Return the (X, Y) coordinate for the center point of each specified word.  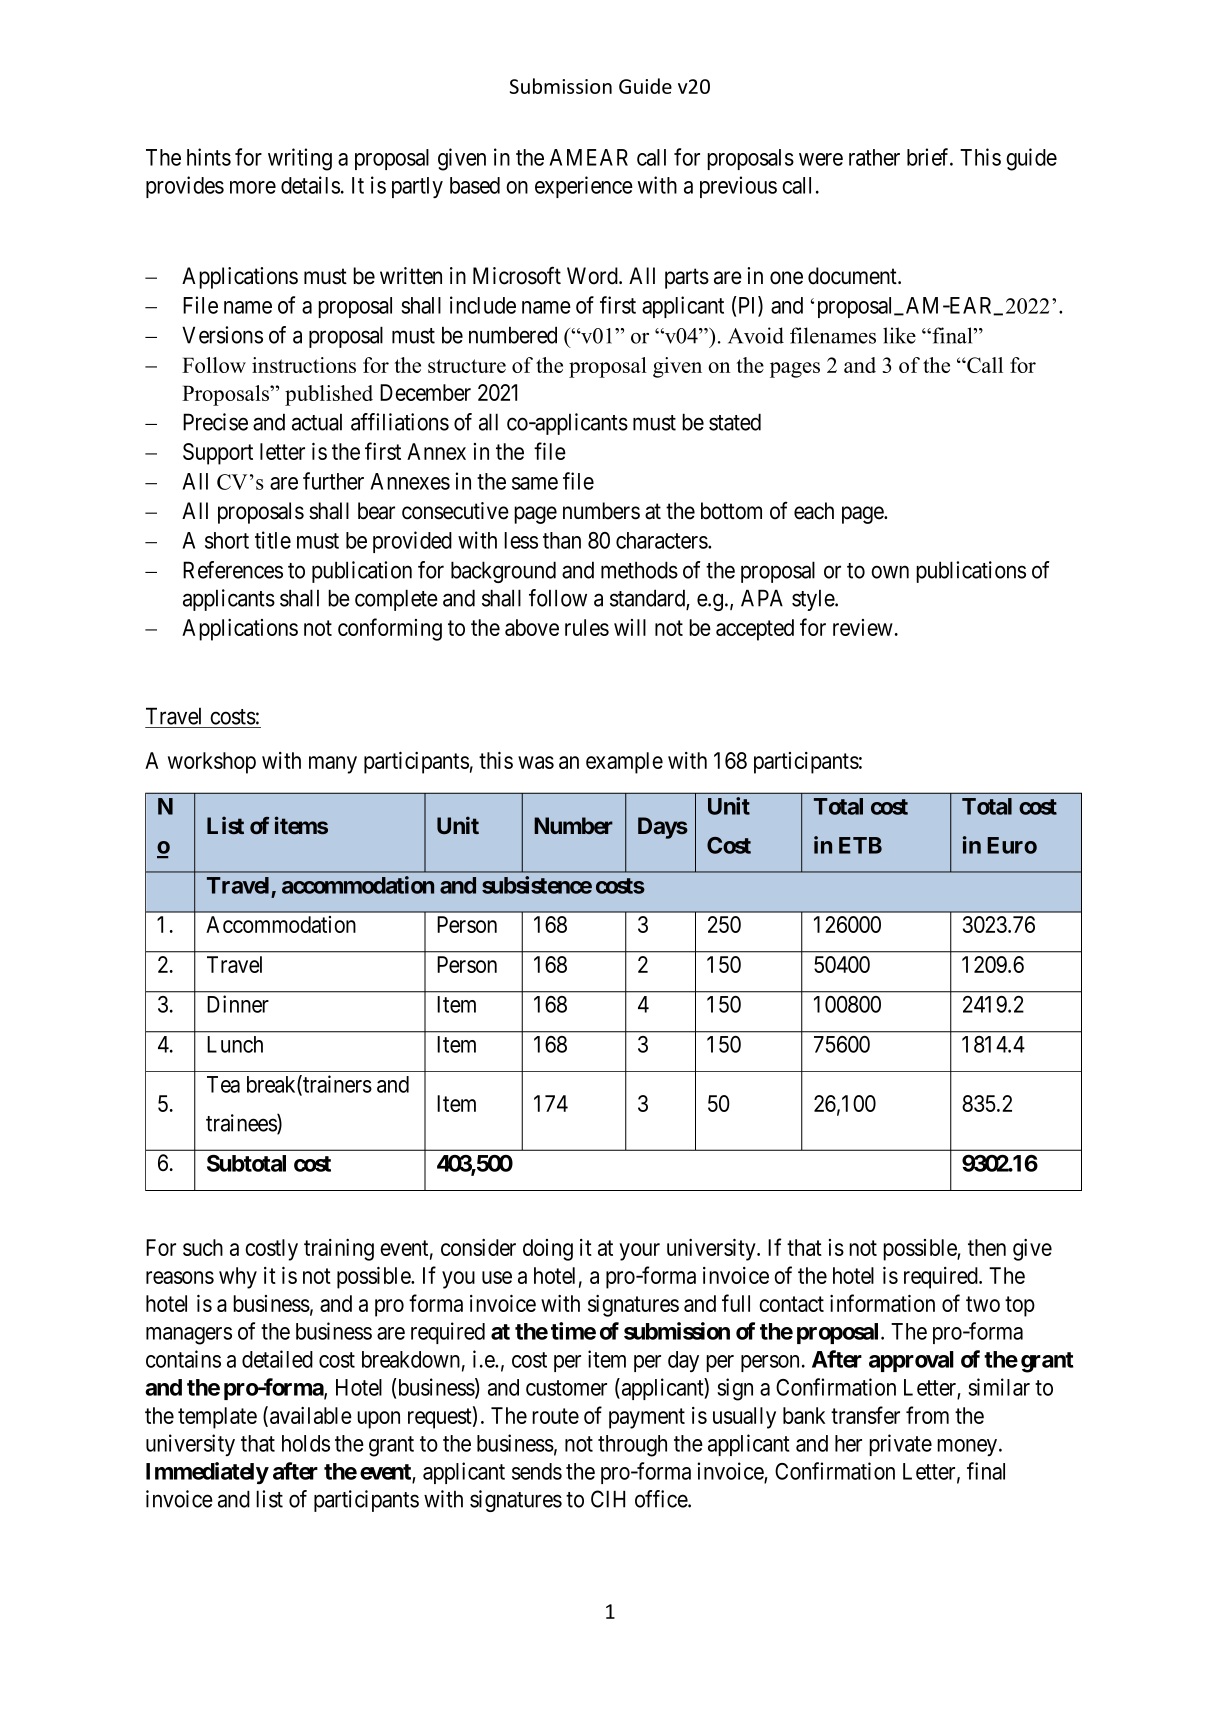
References (233, 570)
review (863, 627)
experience (584, 187)
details (310, 185)
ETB (860, 845)
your (639, 1252)
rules (587, 627)
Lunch (235, 1044)
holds (306, 1443)
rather (874, 157)
